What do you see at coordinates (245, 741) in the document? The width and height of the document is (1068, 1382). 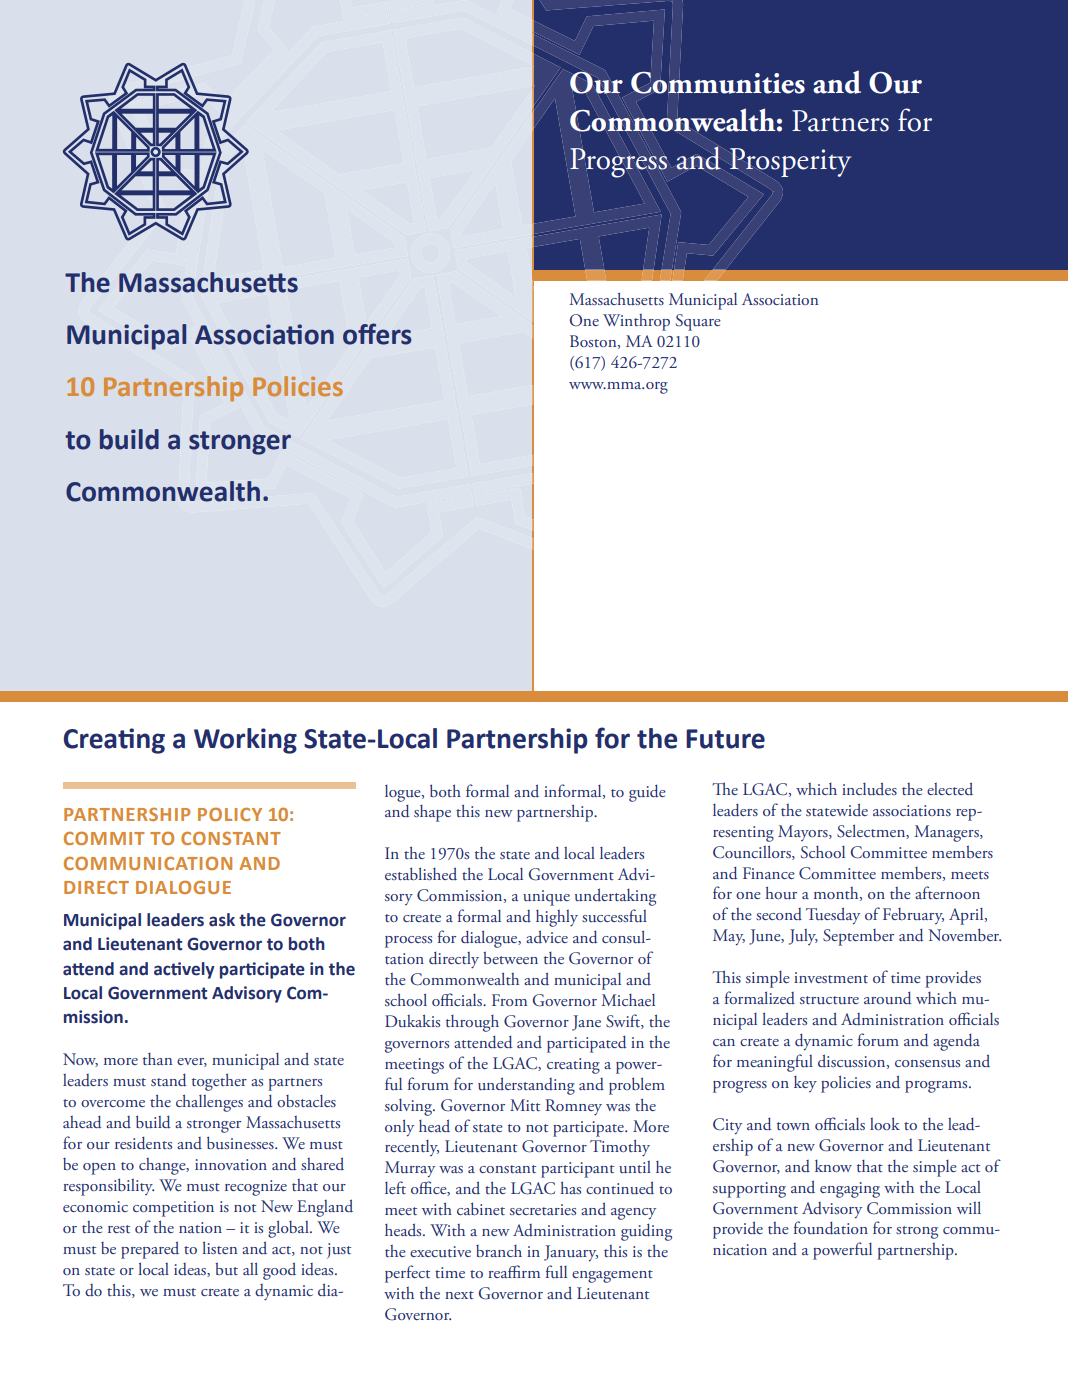 I see `Working` at bounding box center [245, 741].
